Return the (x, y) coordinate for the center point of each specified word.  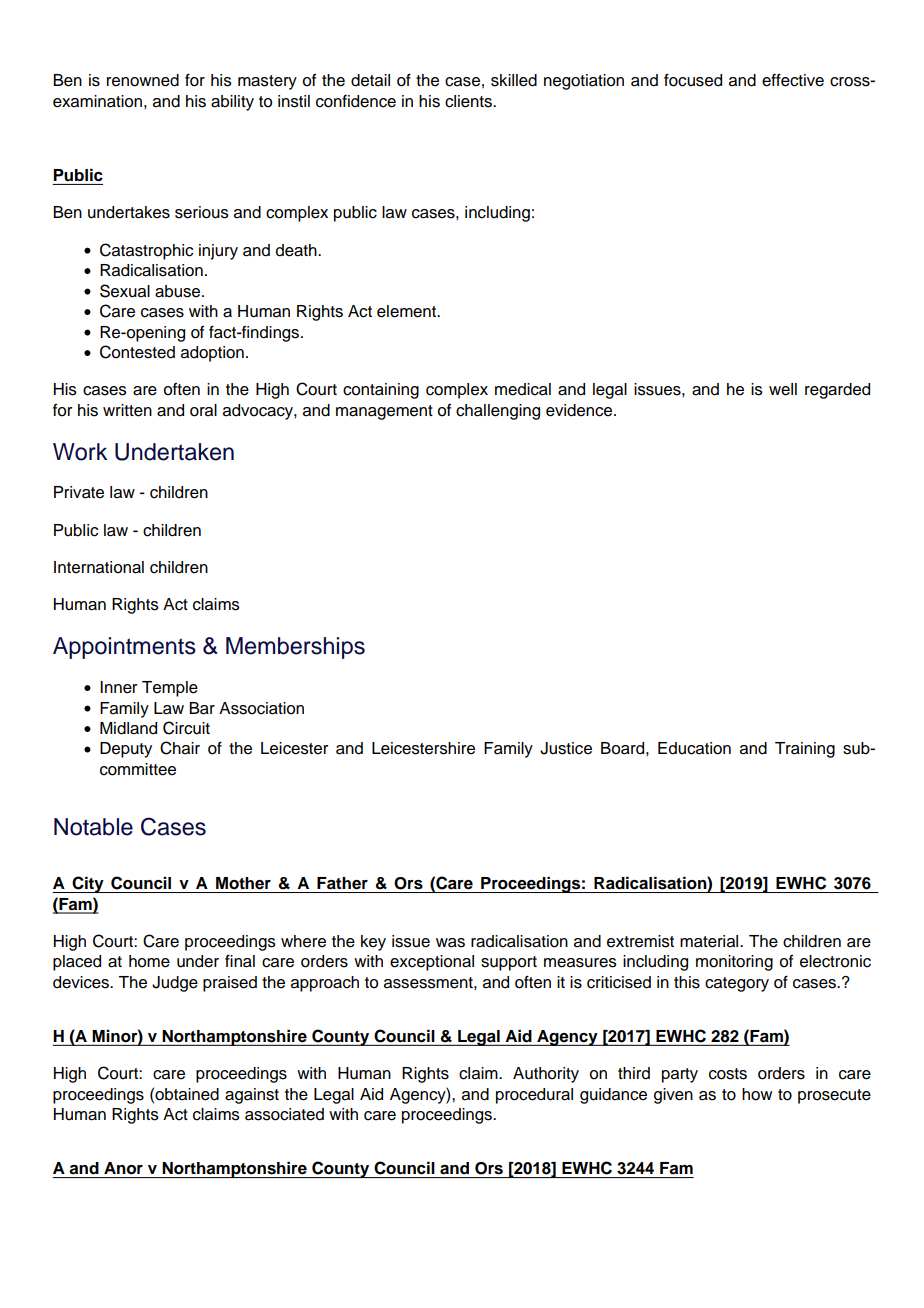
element (408, 311)
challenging (498, 412)
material (710, 941)
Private (79, 492)
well (783, 389)
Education (694, 748)
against (252, 1096)
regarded (837, 391)
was (450, 943)
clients (469, 101)
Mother (243, 883)
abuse (179, 291)
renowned (143, 80)
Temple (170, 689)
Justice (566, 748)
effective (793, 80)
